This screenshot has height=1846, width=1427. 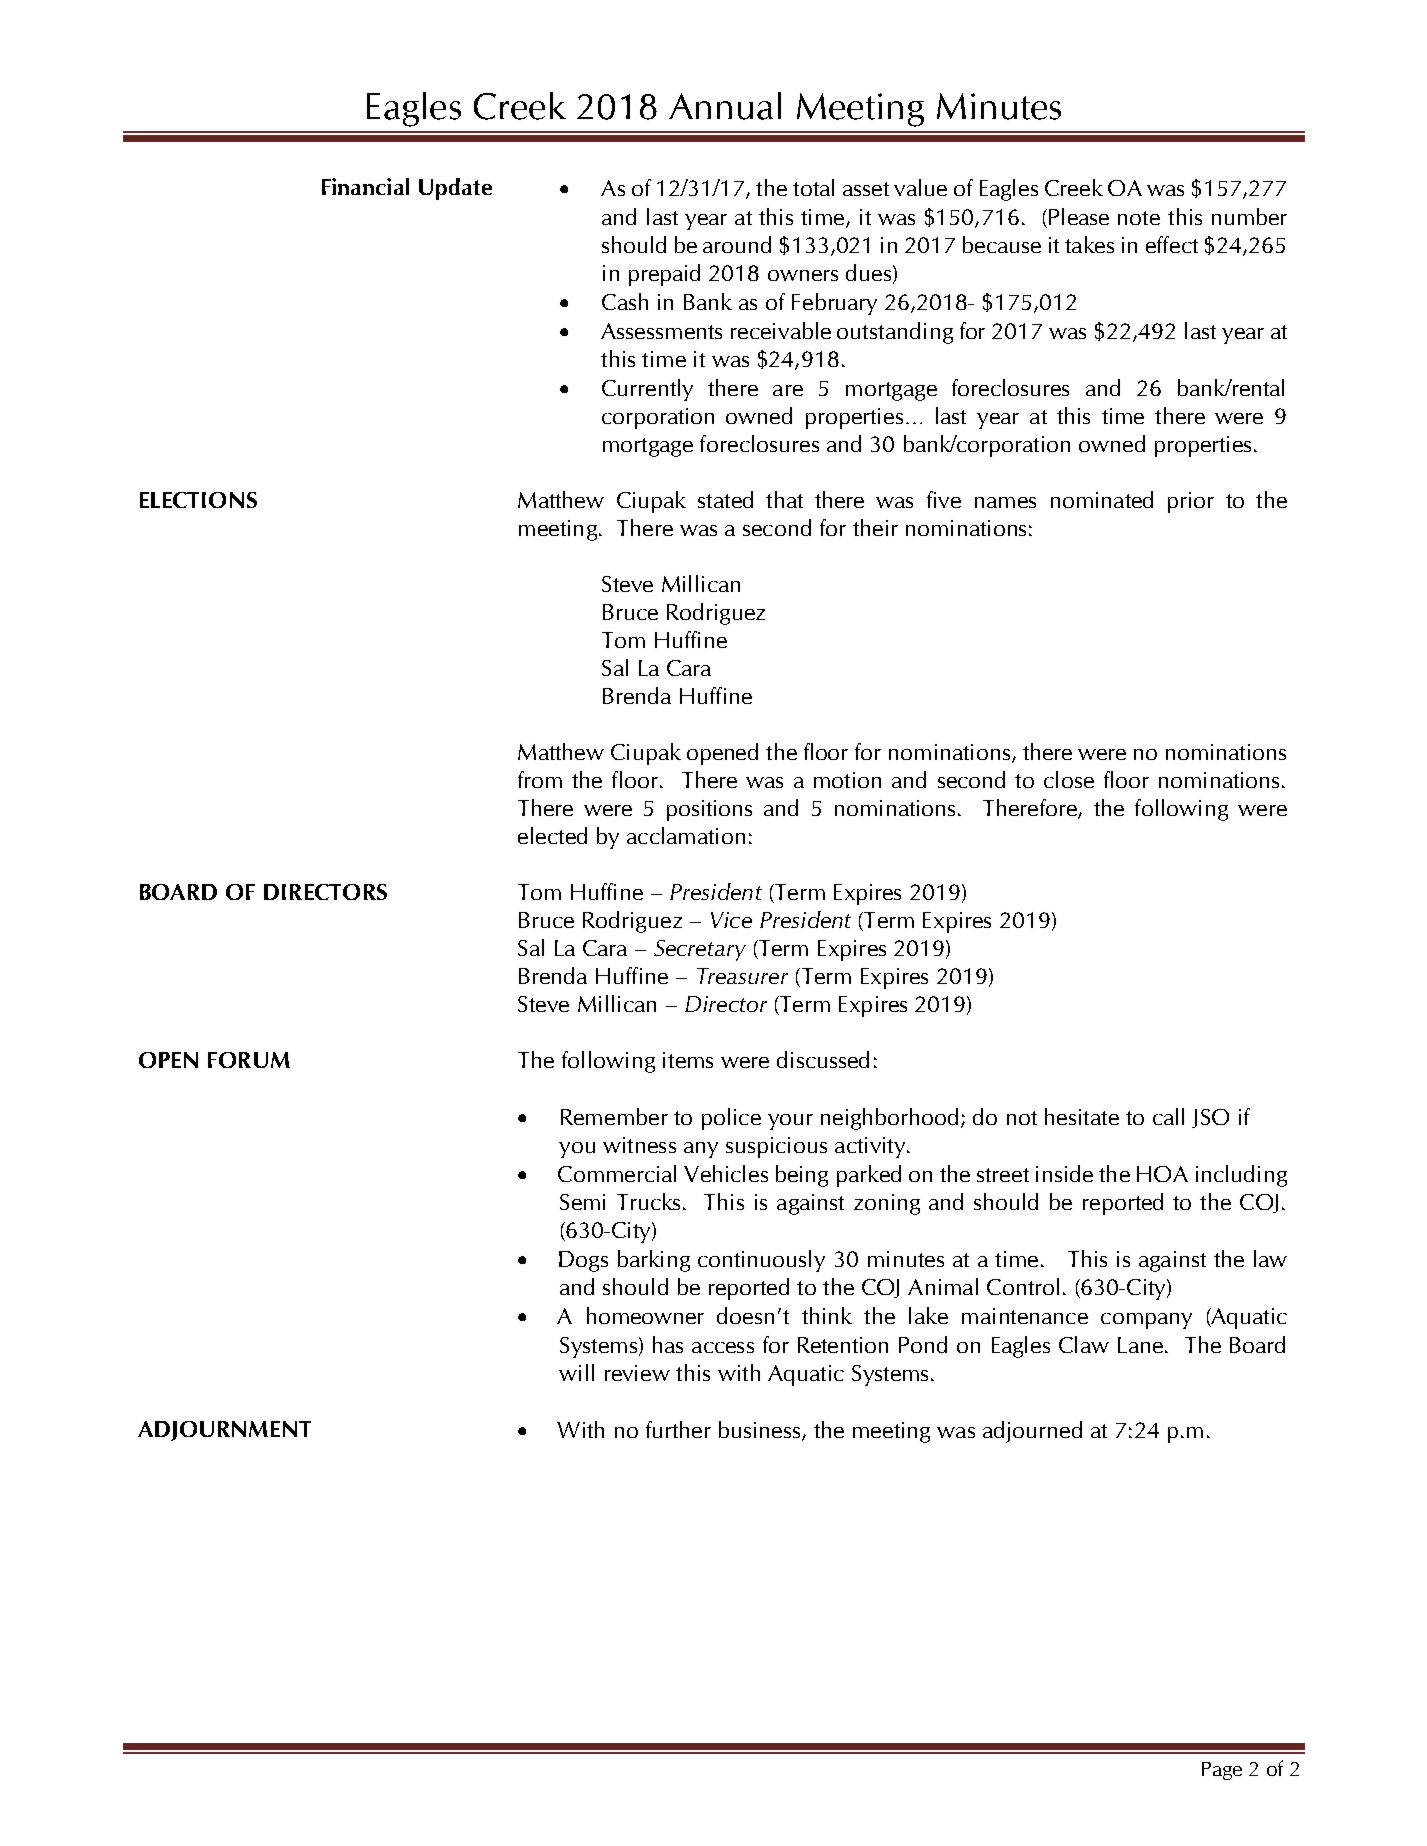 What do you see at coordinates (1069, 779) in the screenshot?
I see `close` at bounding box center [1069, 779].
